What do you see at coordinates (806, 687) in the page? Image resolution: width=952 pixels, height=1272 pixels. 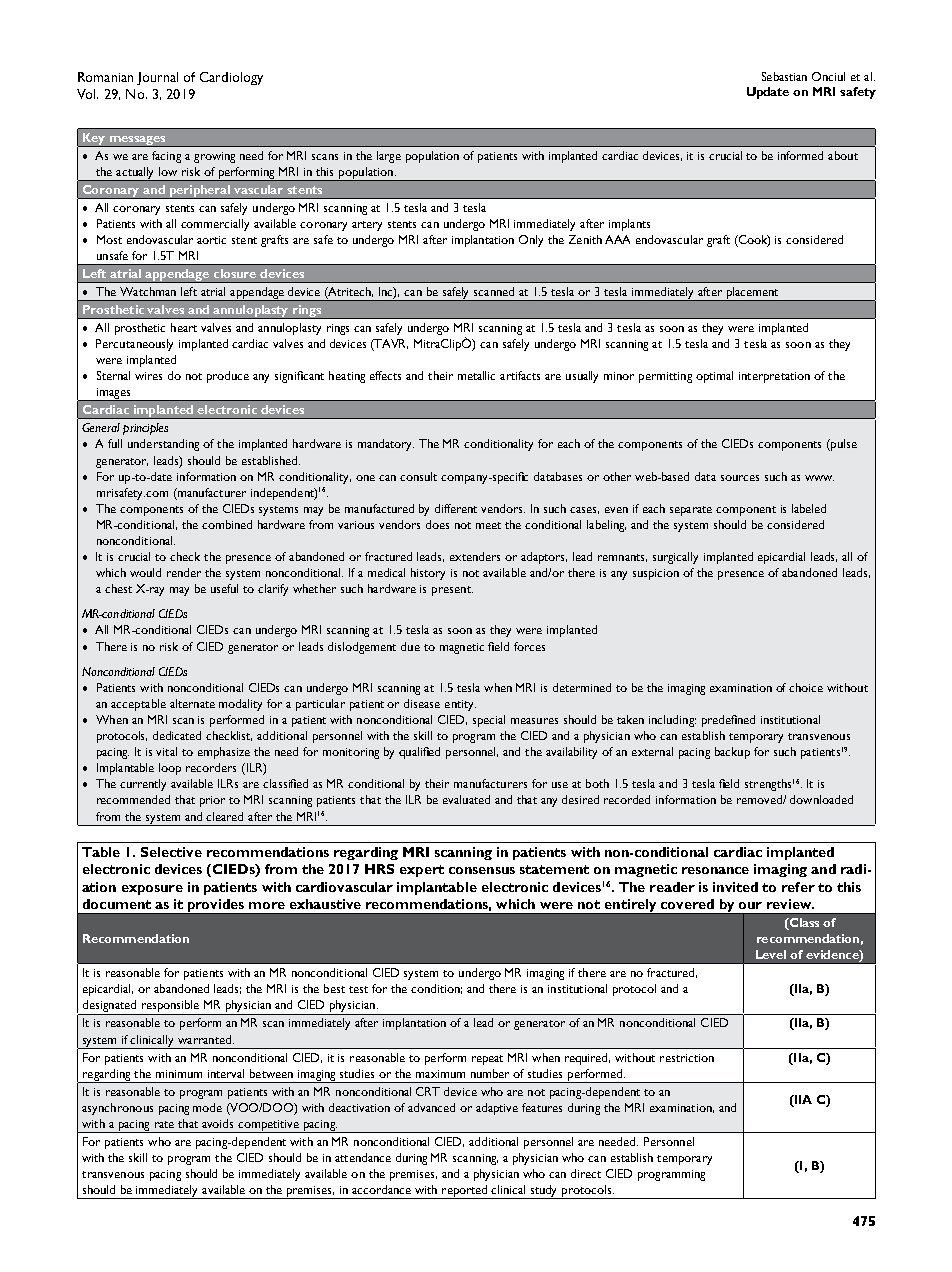 I see `choice` at bounding box center [806, 687].
